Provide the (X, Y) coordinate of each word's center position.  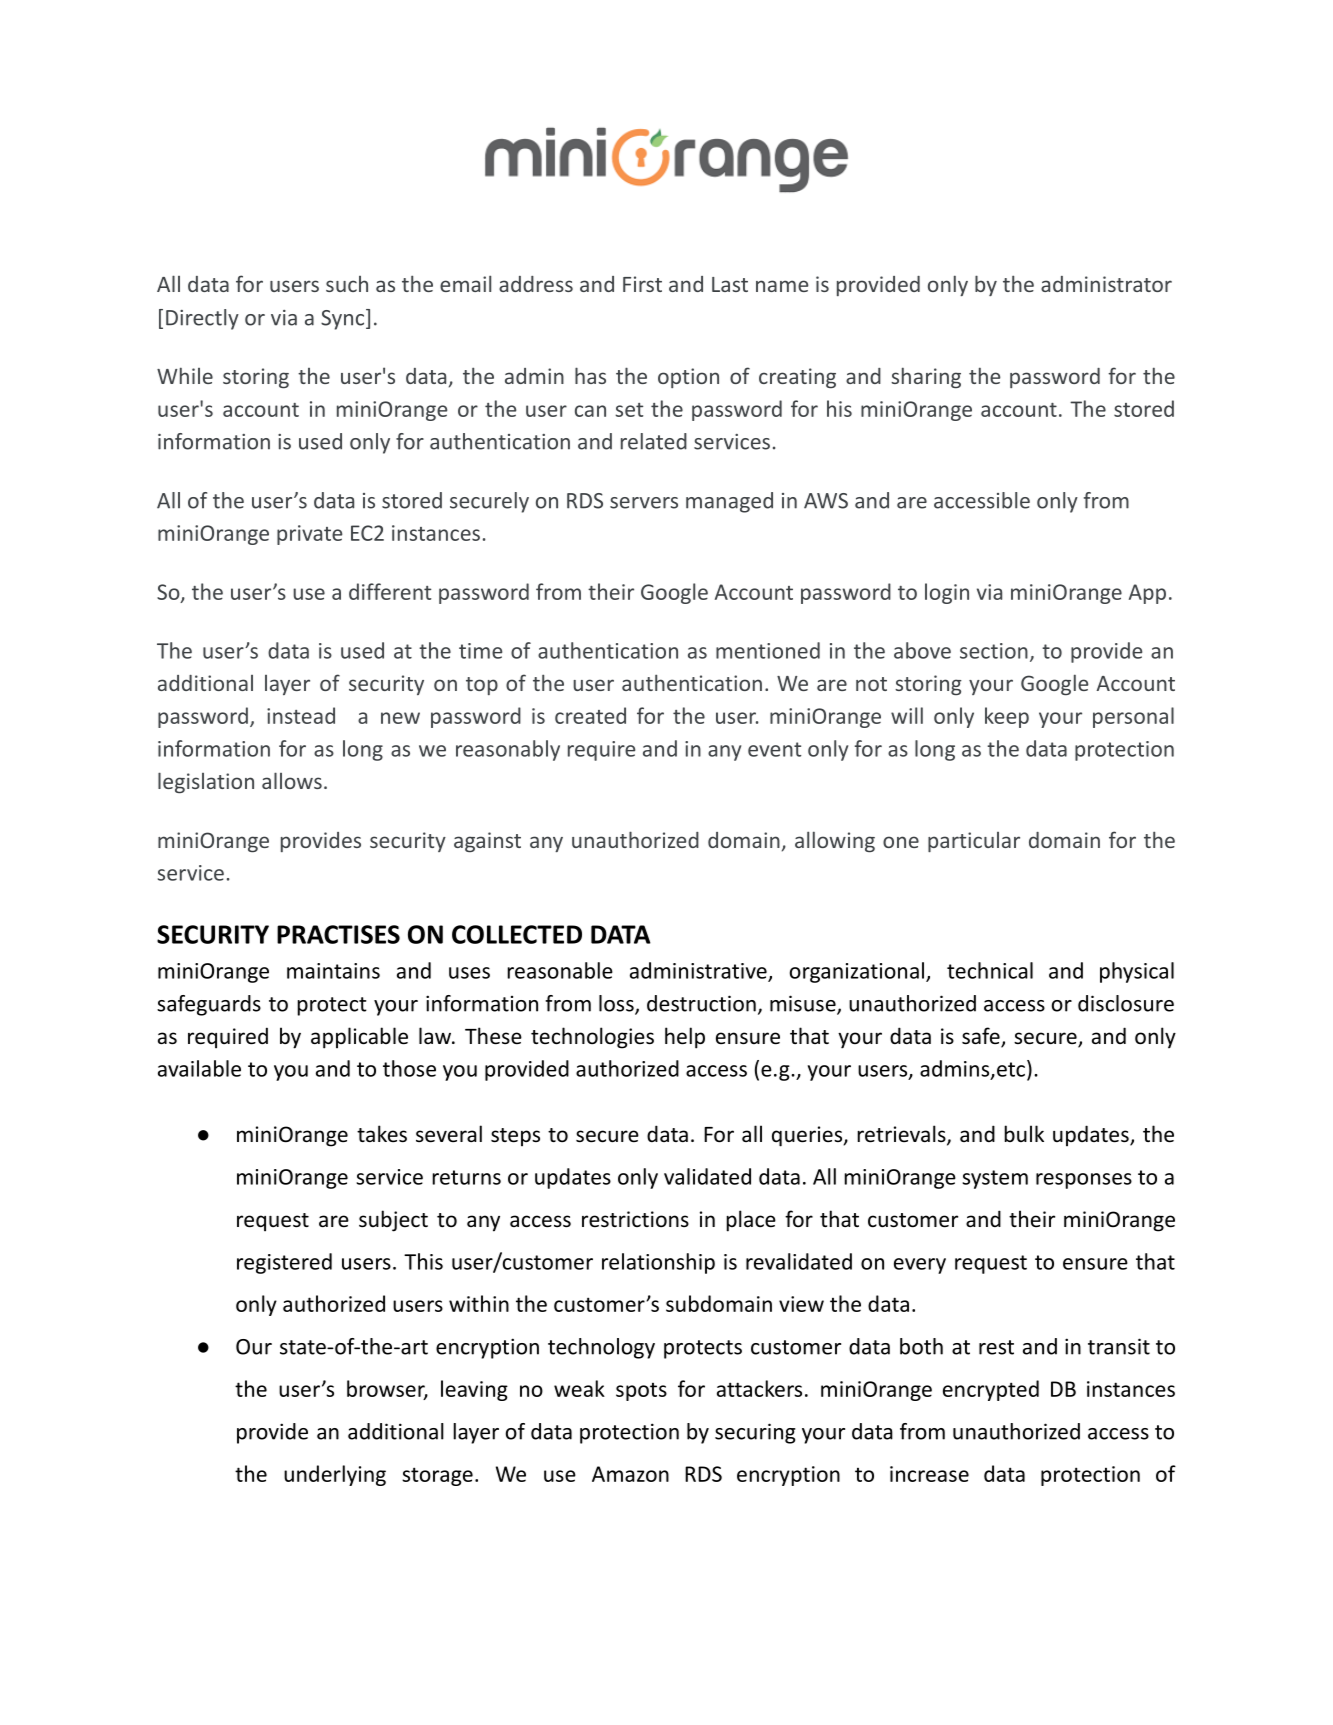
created (590, 715)
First (642, 284)
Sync (344, 319)
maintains (333, 971)
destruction (701, 1003)
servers (644, 503)
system (995, 1179)
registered (284, 1263)
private (309, 535)
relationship (658, 1263)
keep (1007, 717)
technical (990, 970)
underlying (335, 1475)
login (947, 593)
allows (292, 780)
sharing (926, 377)
